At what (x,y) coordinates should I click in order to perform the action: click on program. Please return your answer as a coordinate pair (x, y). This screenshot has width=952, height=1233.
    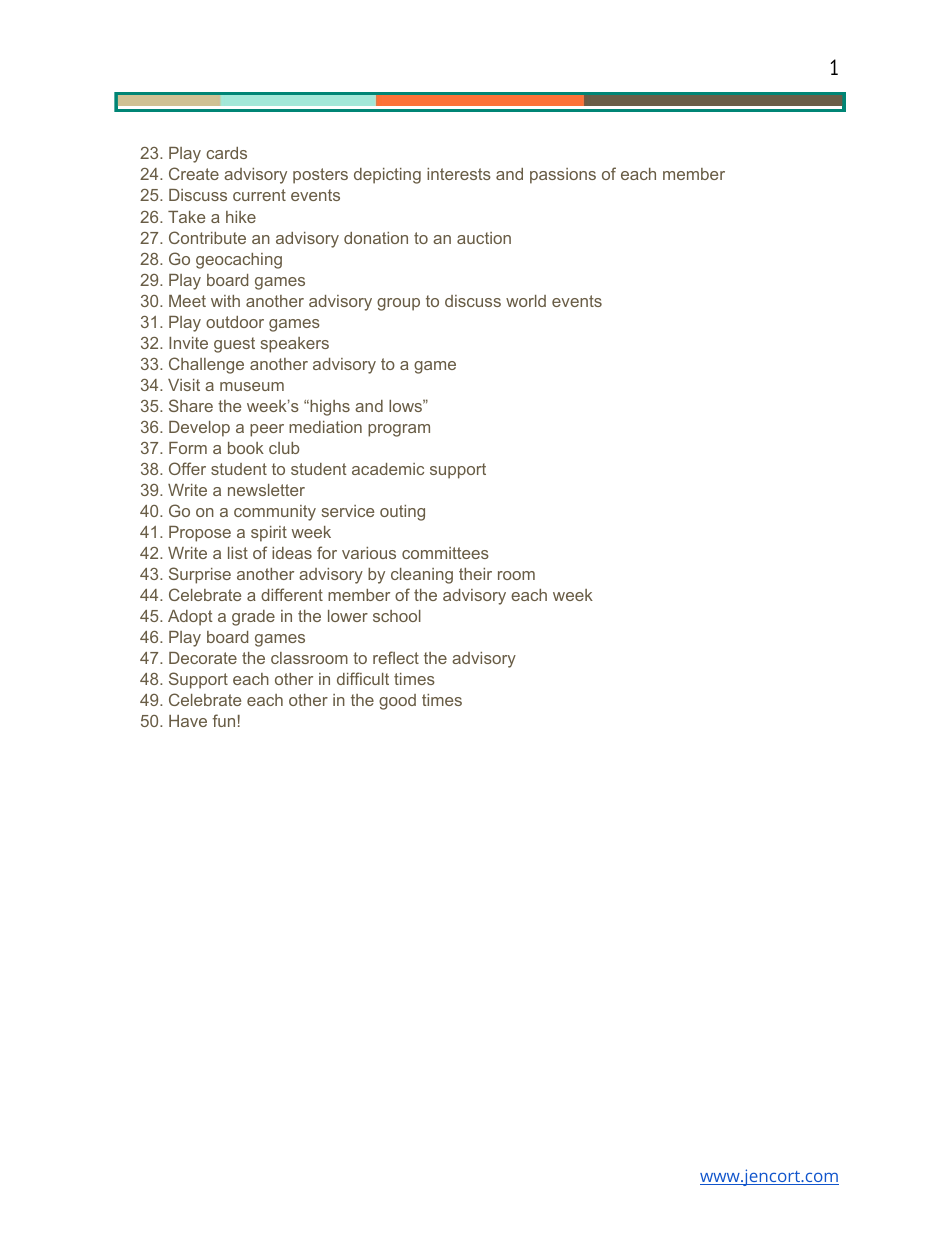
    Looking at the image, I should click on (399, 430).
